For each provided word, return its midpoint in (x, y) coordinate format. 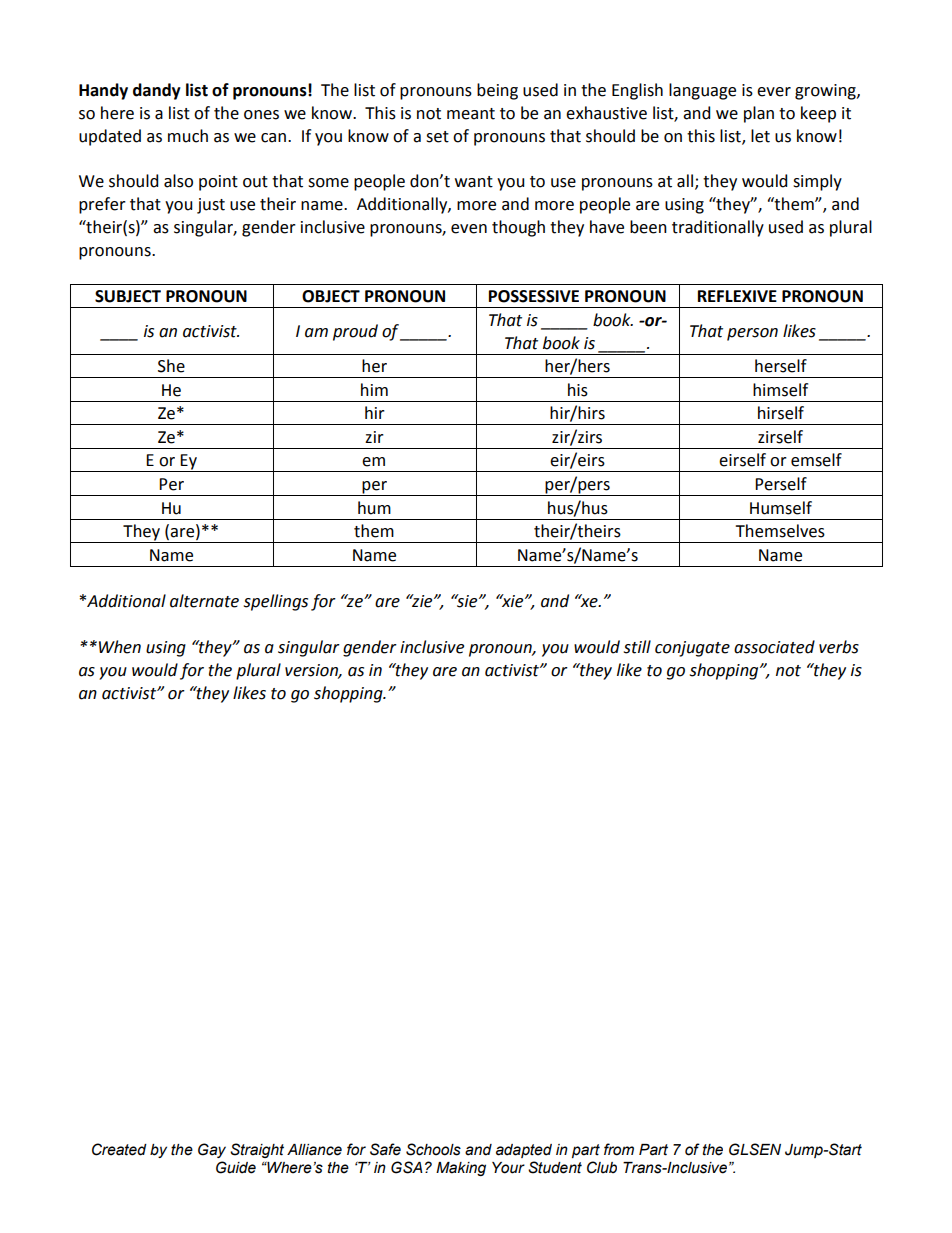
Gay (212, 1150)
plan (759, 114)
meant (471, 114)
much (188, 136)
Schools (433, 1149)
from (619, 1149)
